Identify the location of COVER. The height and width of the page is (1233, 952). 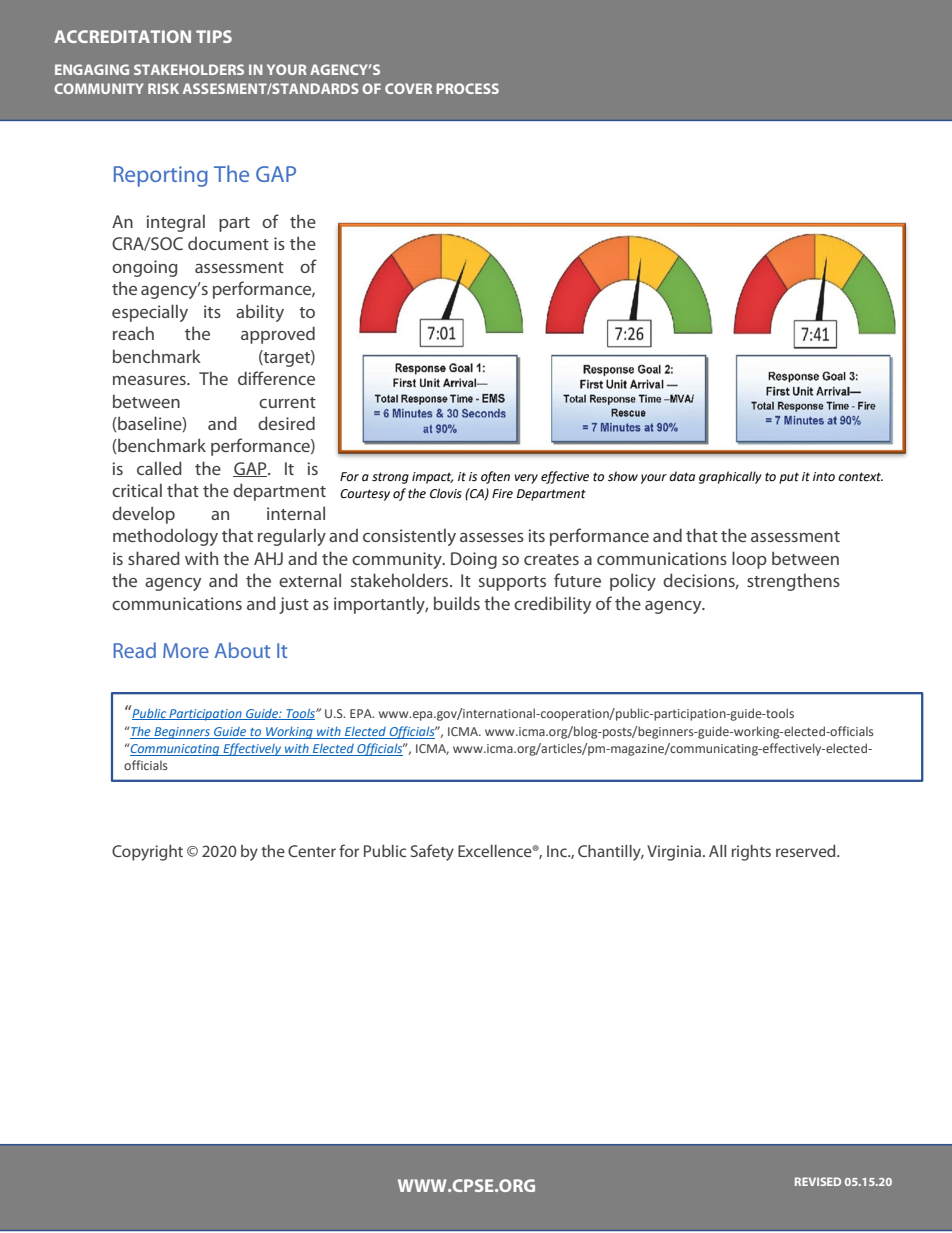
(408, 88).
